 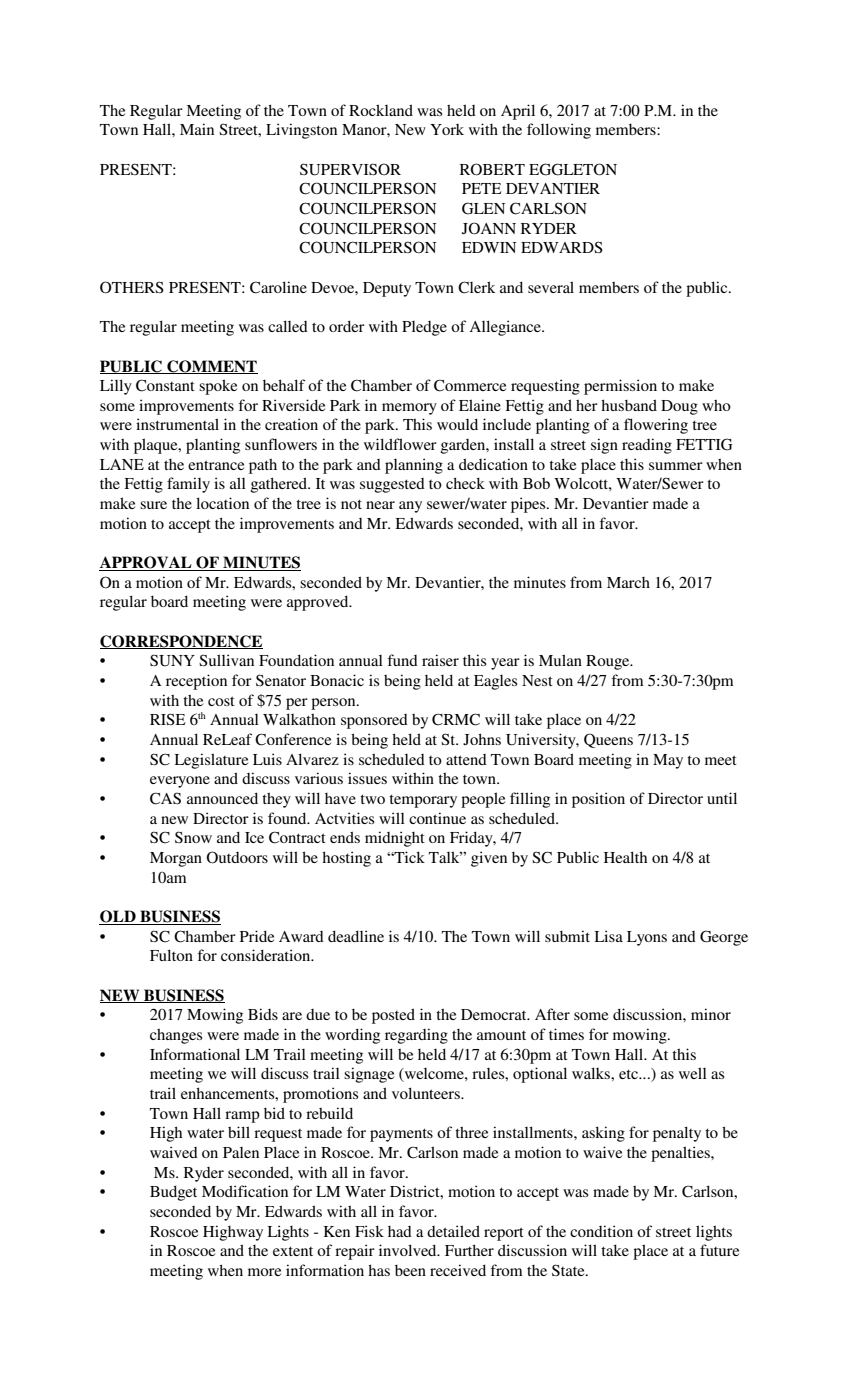 What do you see at coordinates (447, 129) in the screenshot?
I see `York` at bounding box center [447, 129].
